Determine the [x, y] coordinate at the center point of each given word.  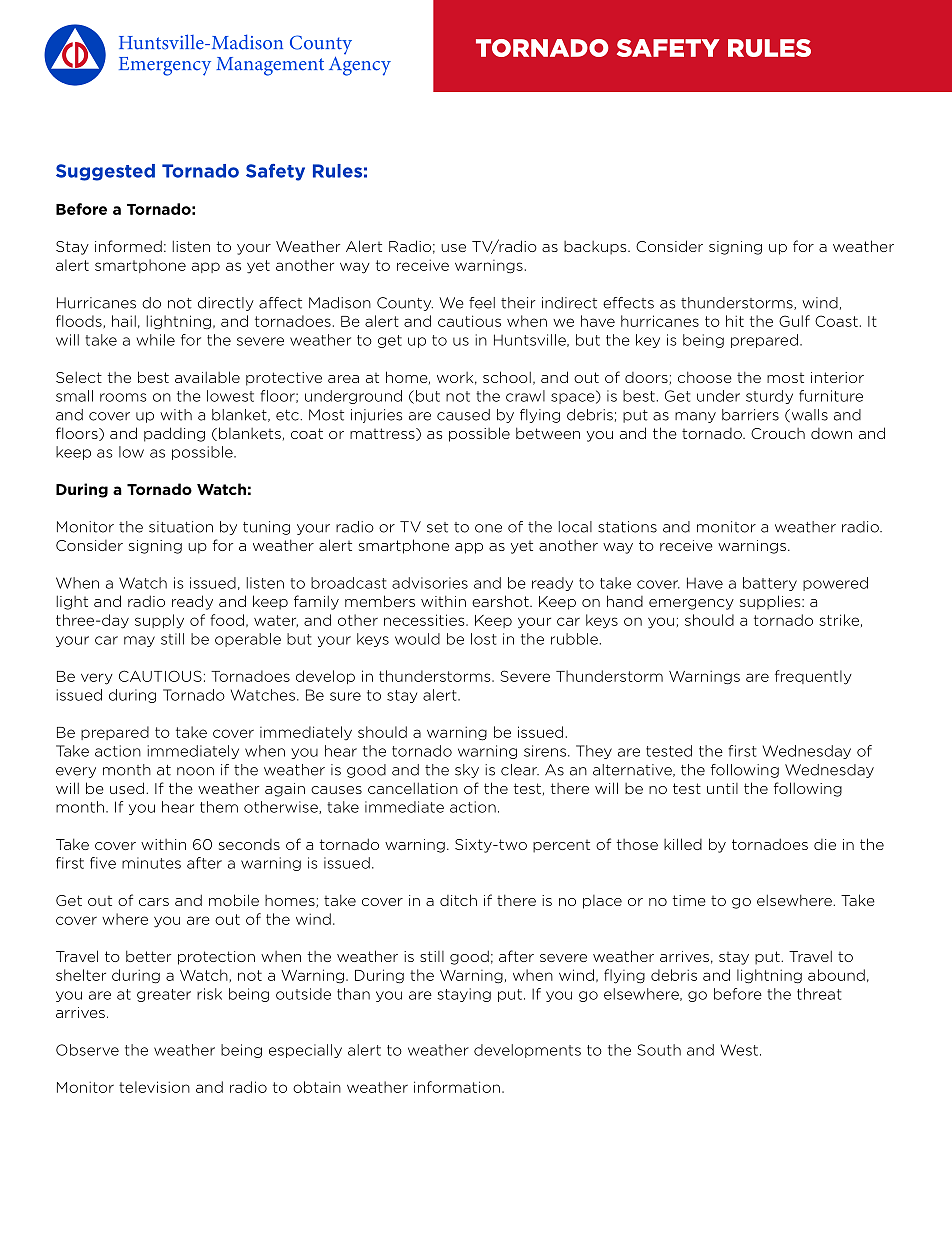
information [457, 1087]
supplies [771, 602]
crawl [525, 396]
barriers [750, 415]
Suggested [105, 172]
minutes [151, 863]
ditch [458, 900]
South [659, 1050]
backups [596, 248]
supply [159, 621]
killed [683, 844]
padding [174, 434]
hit [735, 321]
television [154, 1087]
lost [483, 639]
